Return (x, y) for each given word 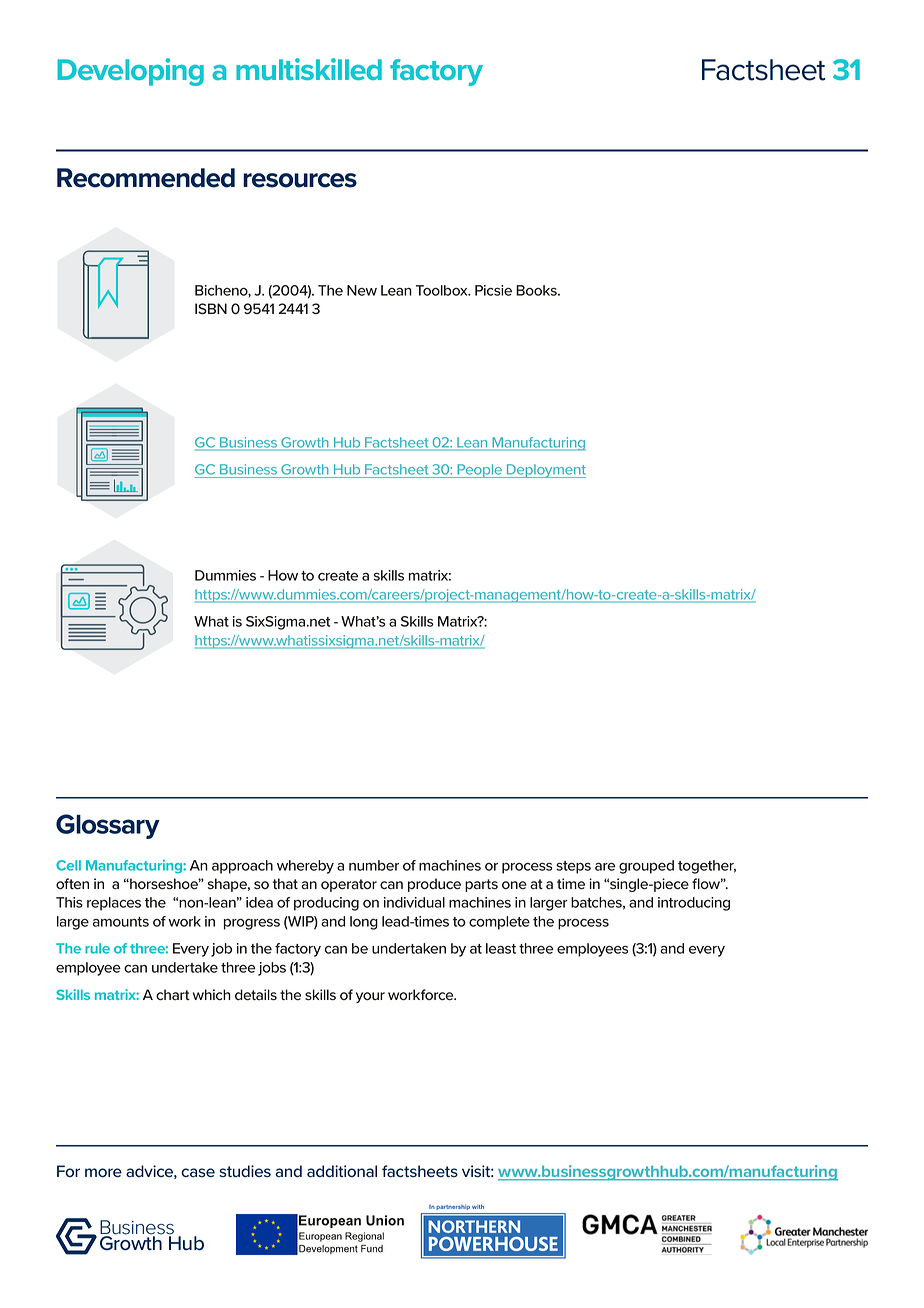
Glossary (108, 826)
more (103, 1173)
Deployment (545, 471)
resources (300, 180)
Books (537, 290)
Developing (130, 72)
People (479, 471)
